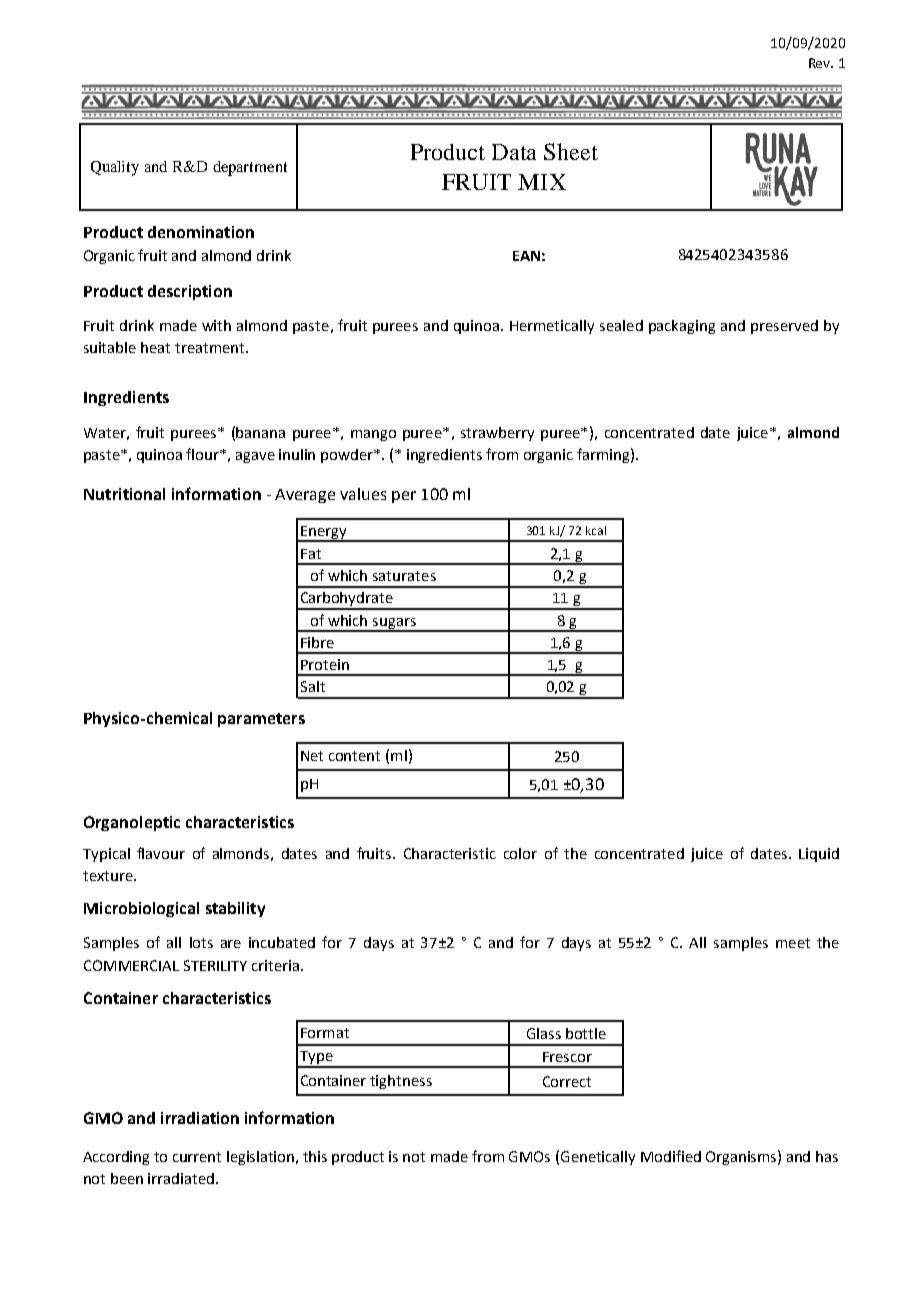  I want to click on current, so click(197, 1157).
